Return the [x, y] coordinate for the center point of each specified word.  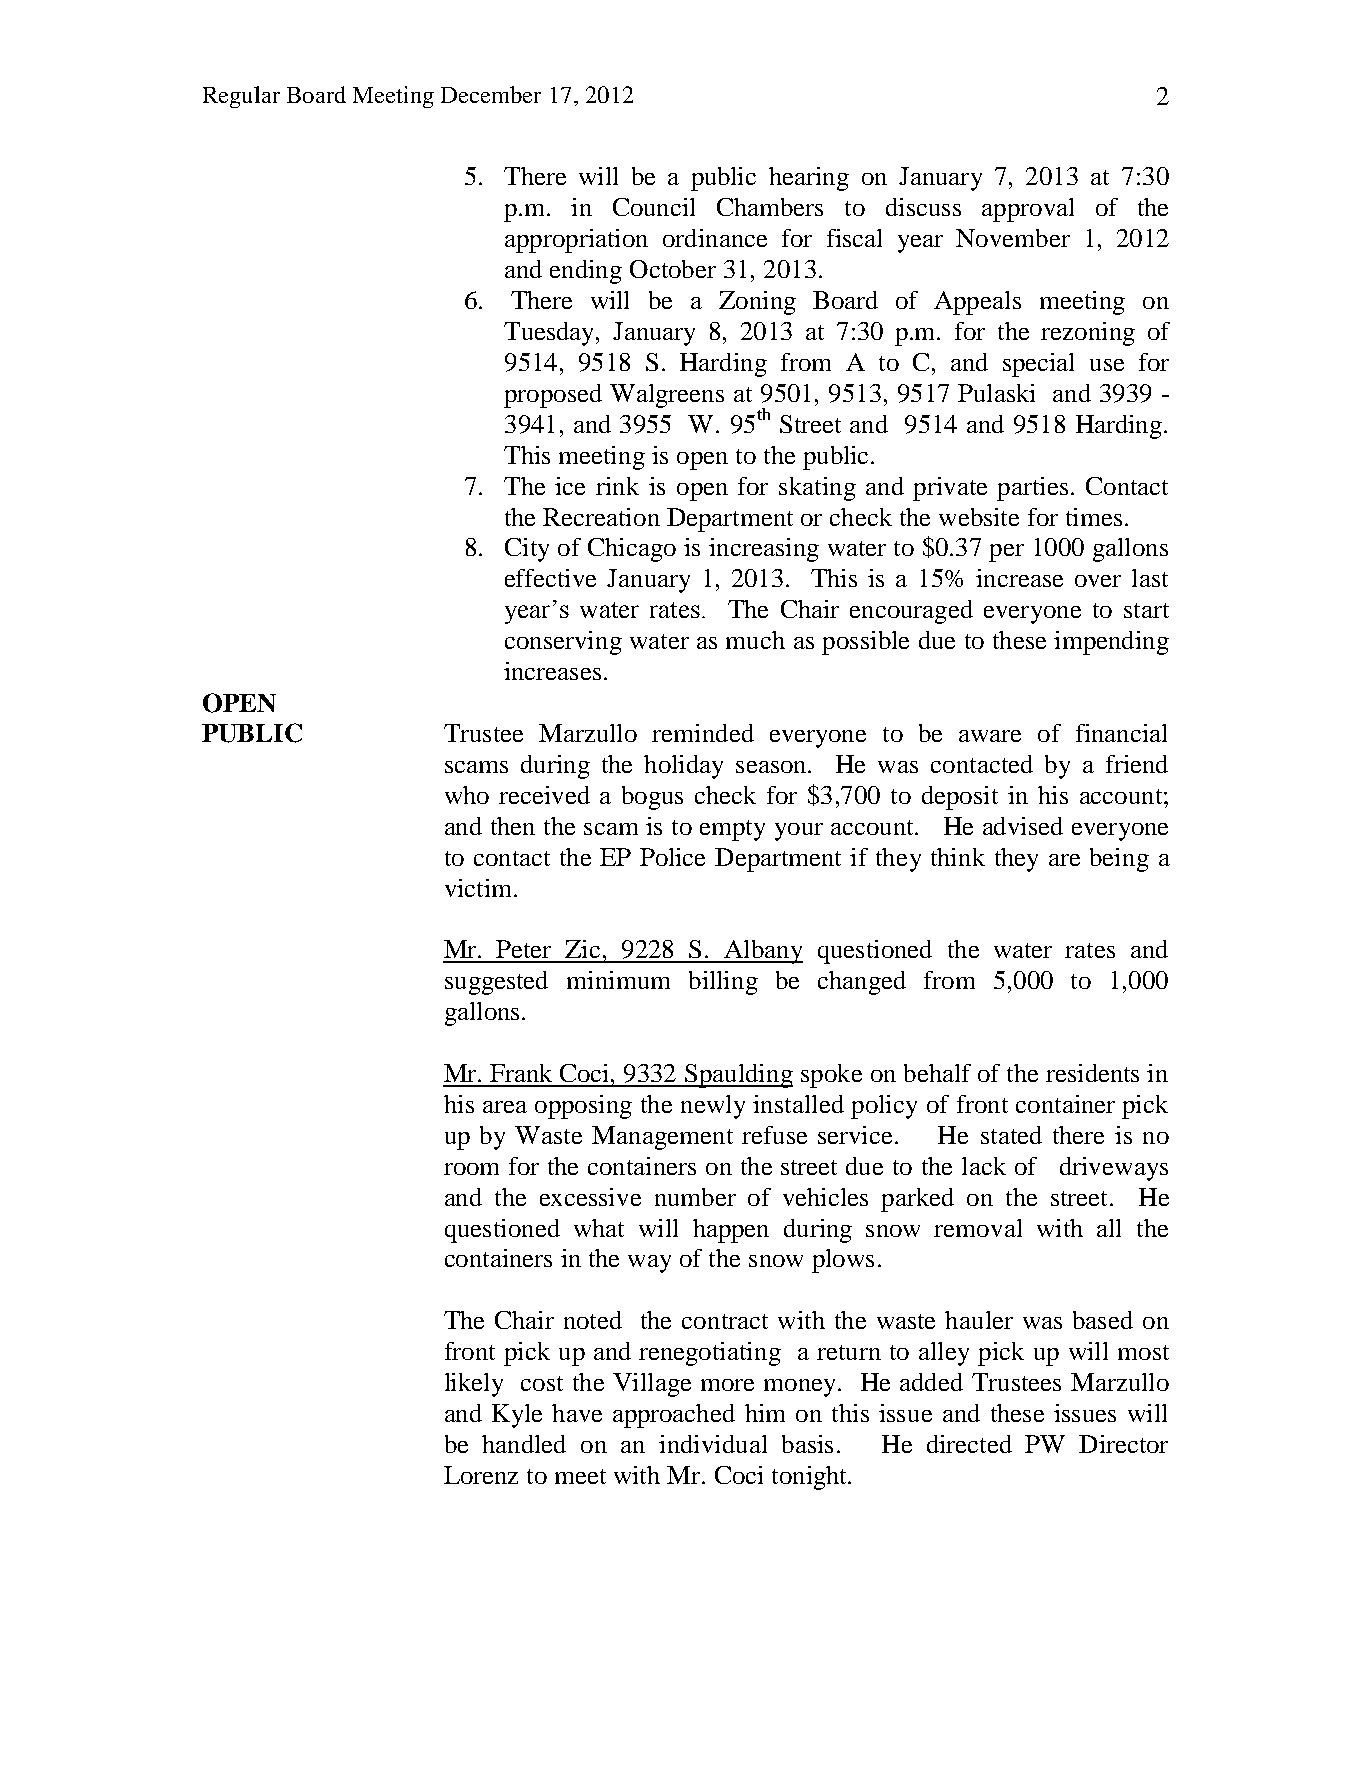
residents [1092, 1073]
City [527, 550]
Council [654, 207]
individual [713, 1444]
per [1006, 553]
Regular [241, 97]
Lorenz [481, 1475]
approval [1028, 210]
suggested [496, 983]
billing [723, 983]
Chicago [632, 550]
